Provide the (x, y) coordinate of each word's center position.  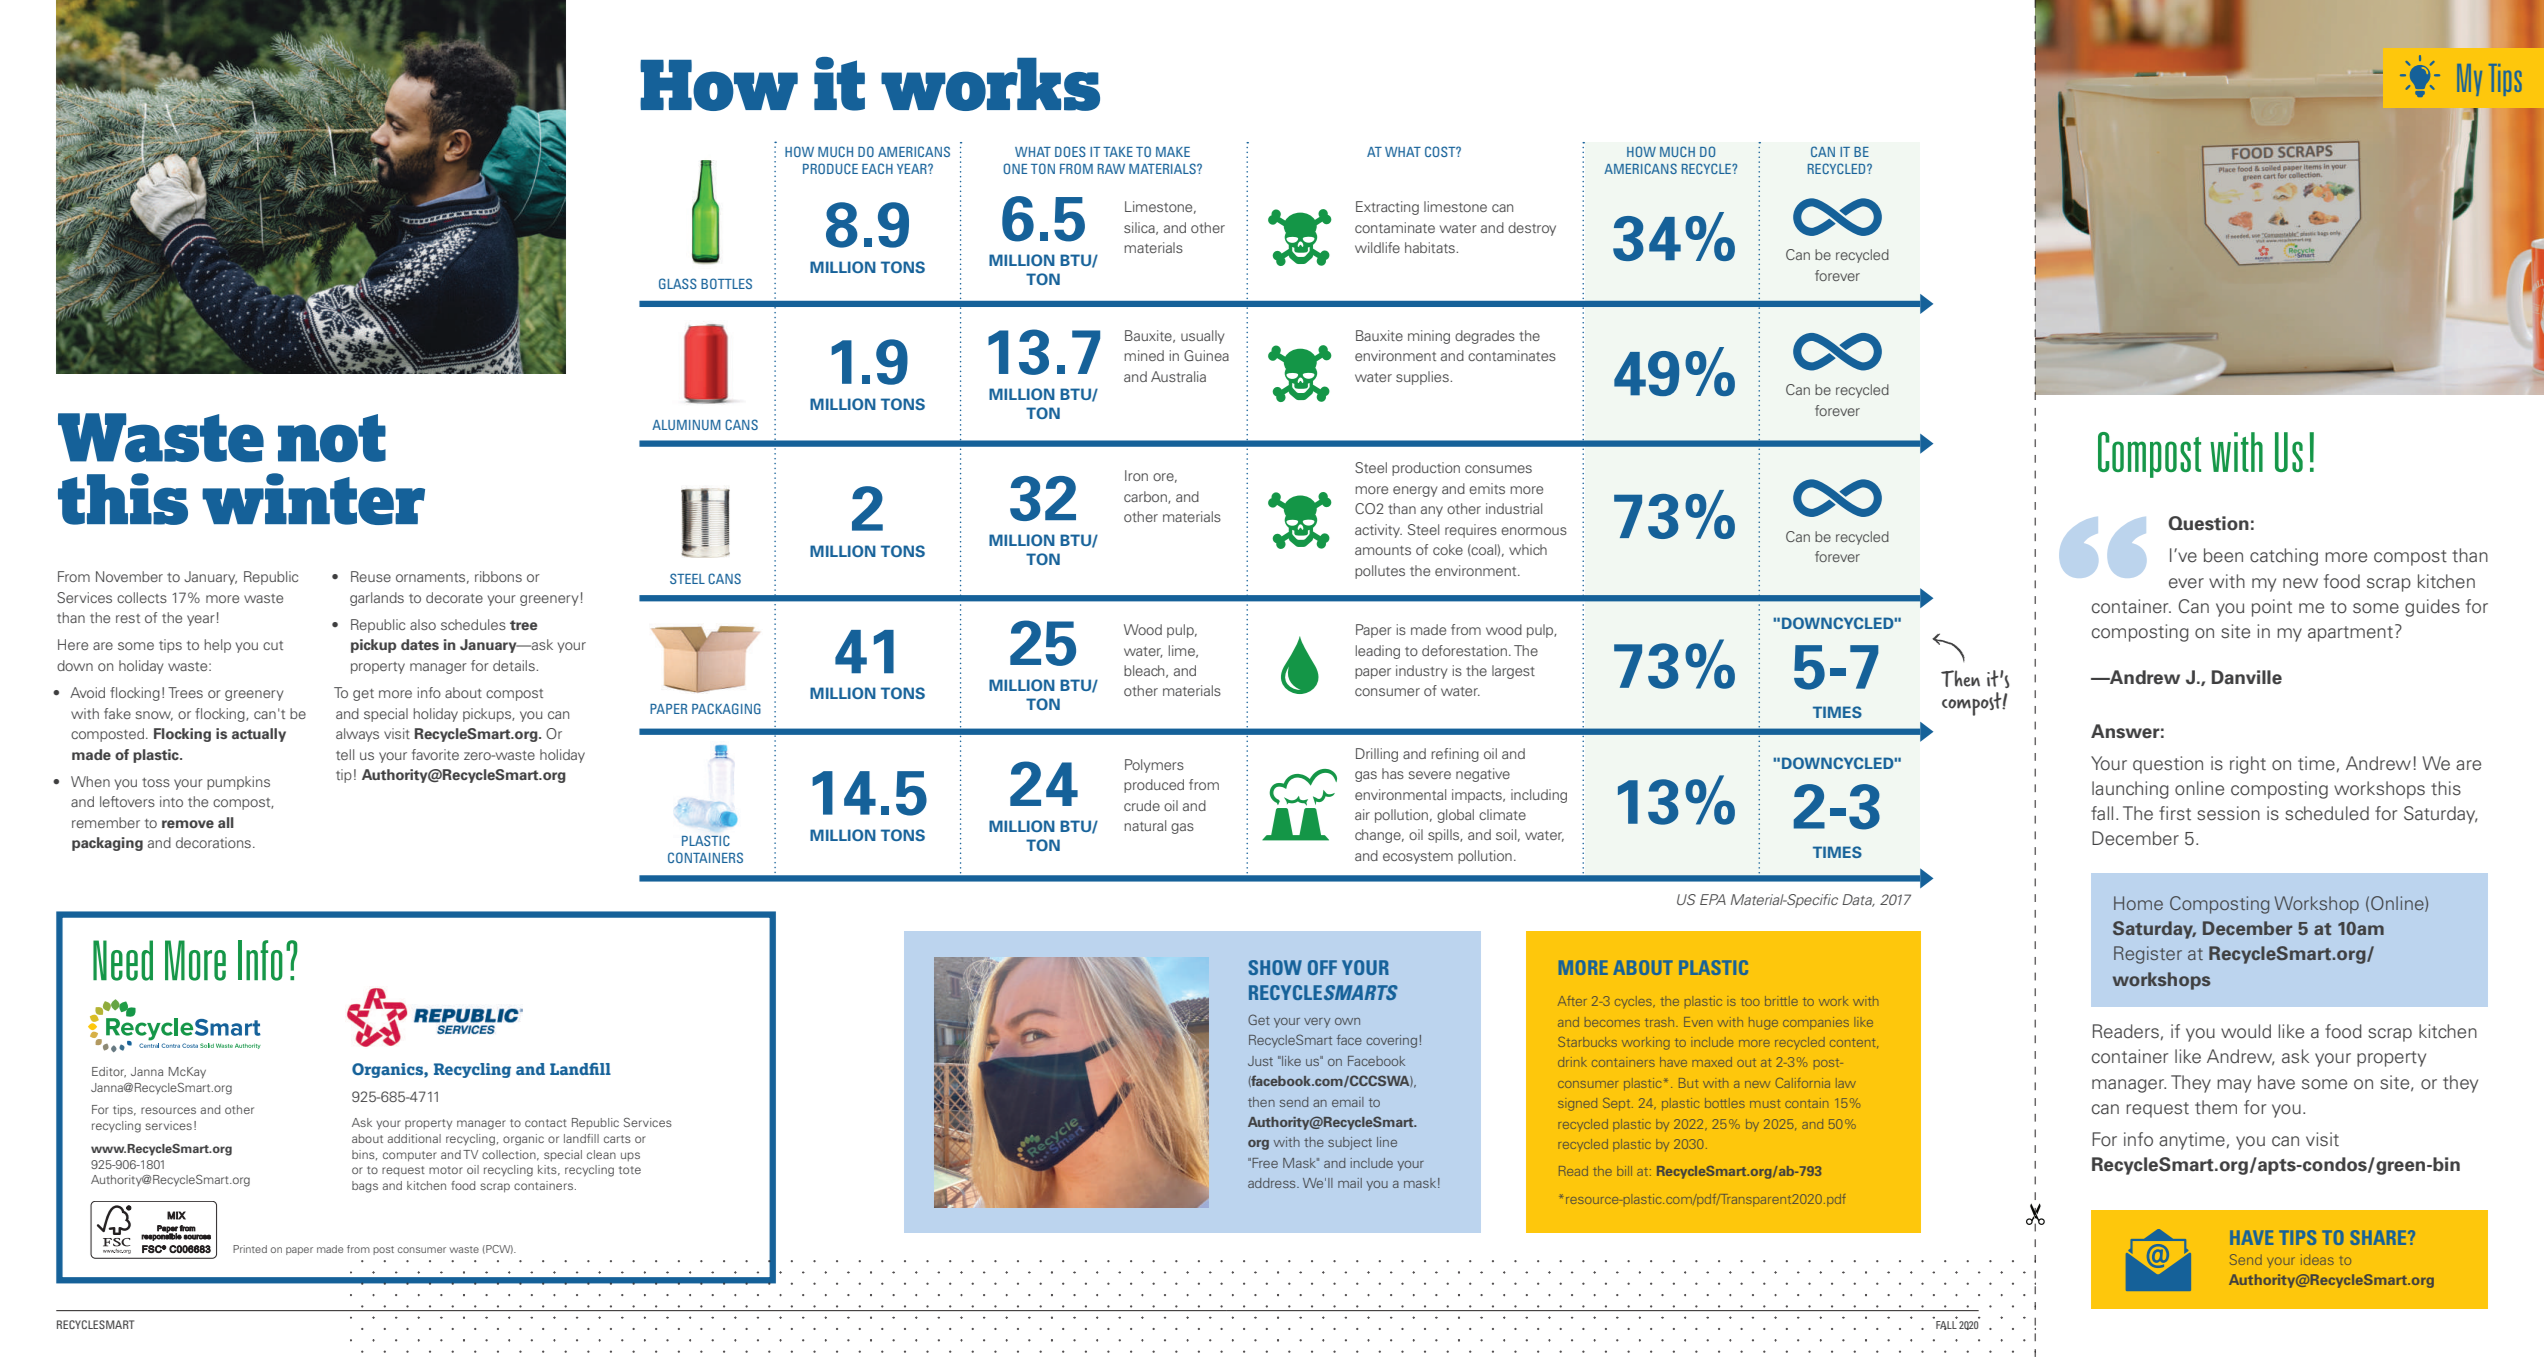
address (1273, 1183)
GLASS (678, 283)
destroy (1532, 229)
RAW (1111, 169)
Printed (250, 1249)
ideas (2317, 1259)
